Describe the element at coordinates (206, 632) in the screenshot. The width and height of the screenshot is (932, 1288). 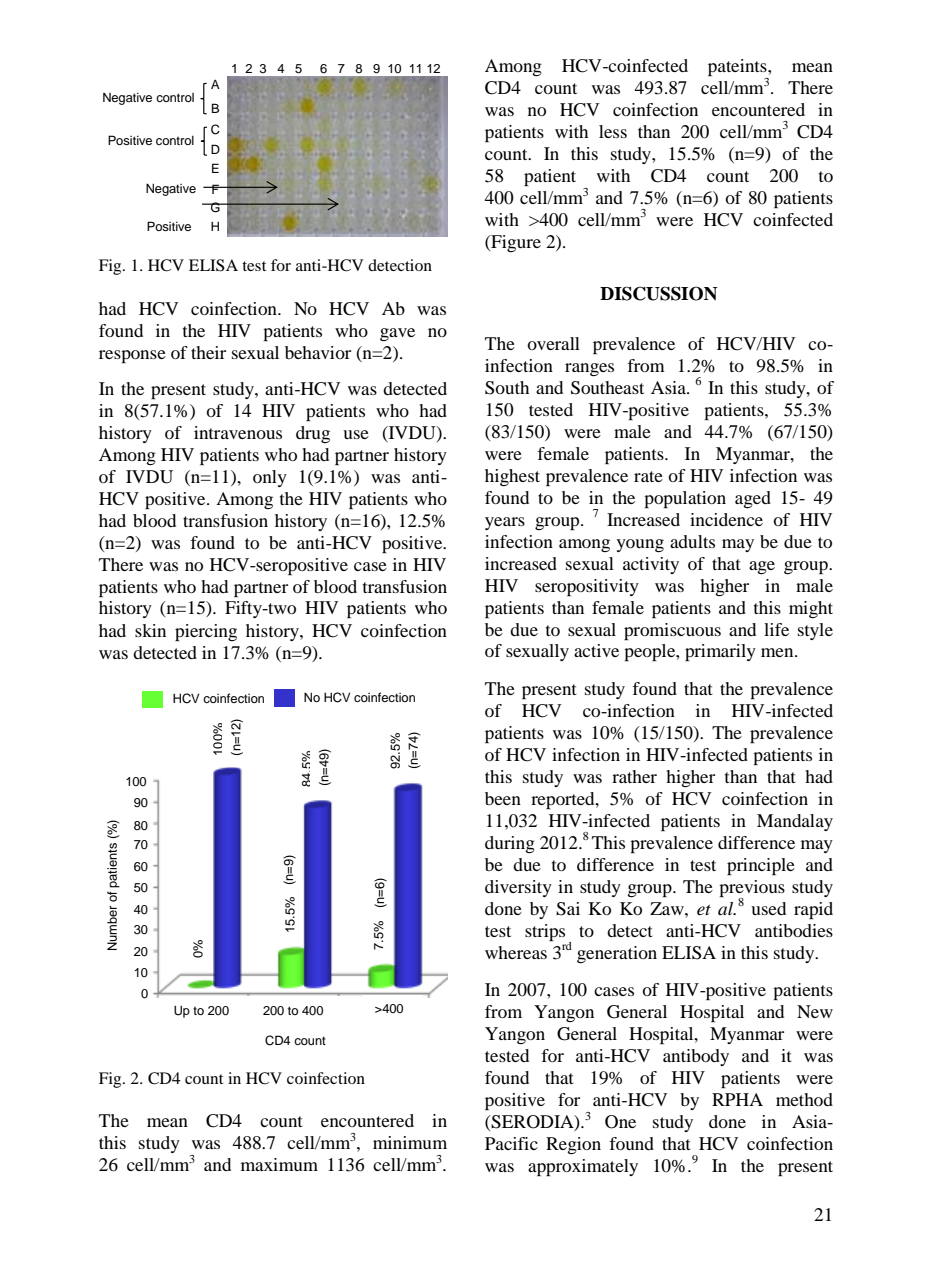
I see `piercing` at that location.
